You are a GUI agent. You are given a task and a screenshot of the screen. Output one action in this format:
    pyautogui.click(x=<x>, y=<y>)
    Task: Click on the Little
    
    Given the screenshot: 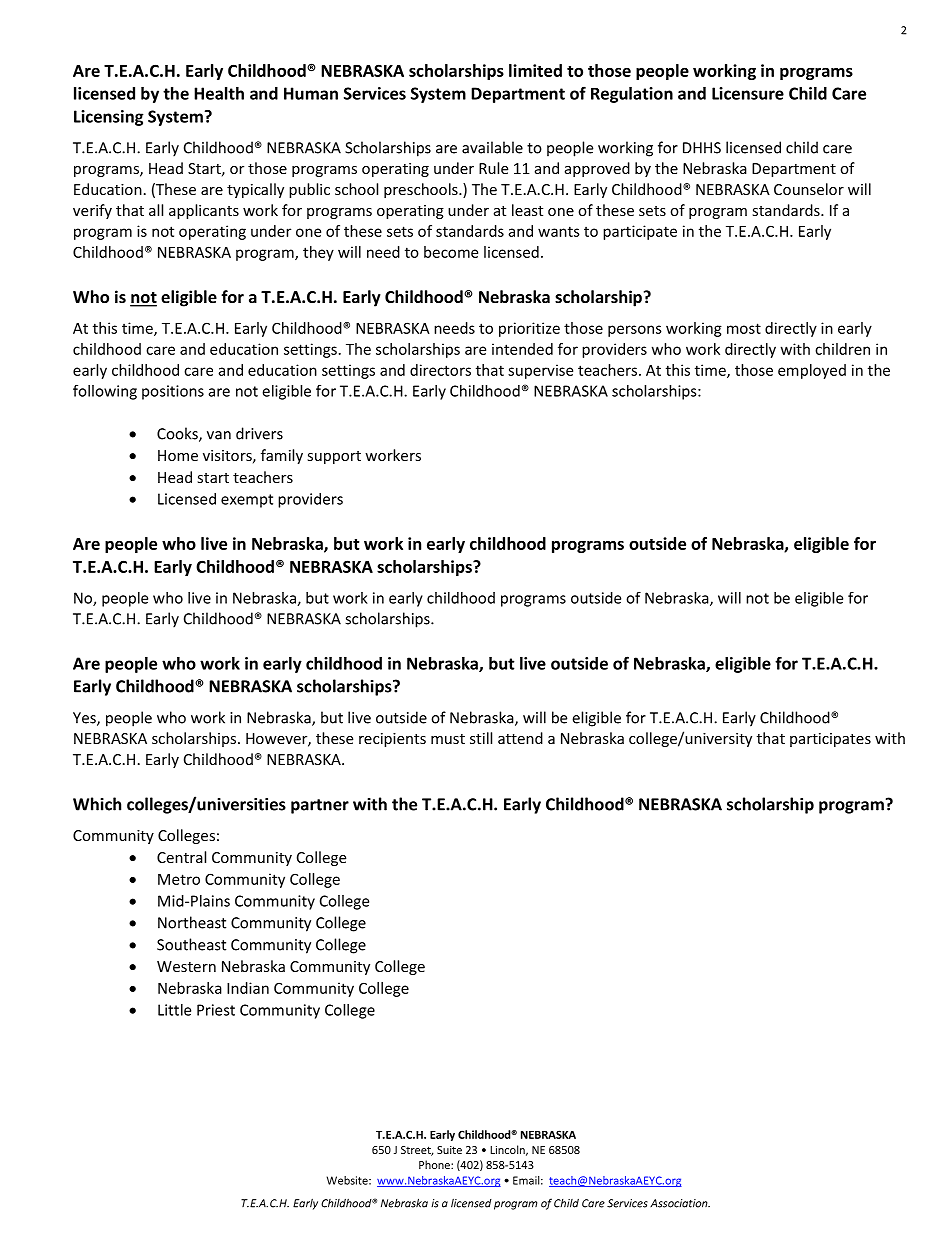 What is the action you would take?
    pyautogui.click(x=174, y=1010)
